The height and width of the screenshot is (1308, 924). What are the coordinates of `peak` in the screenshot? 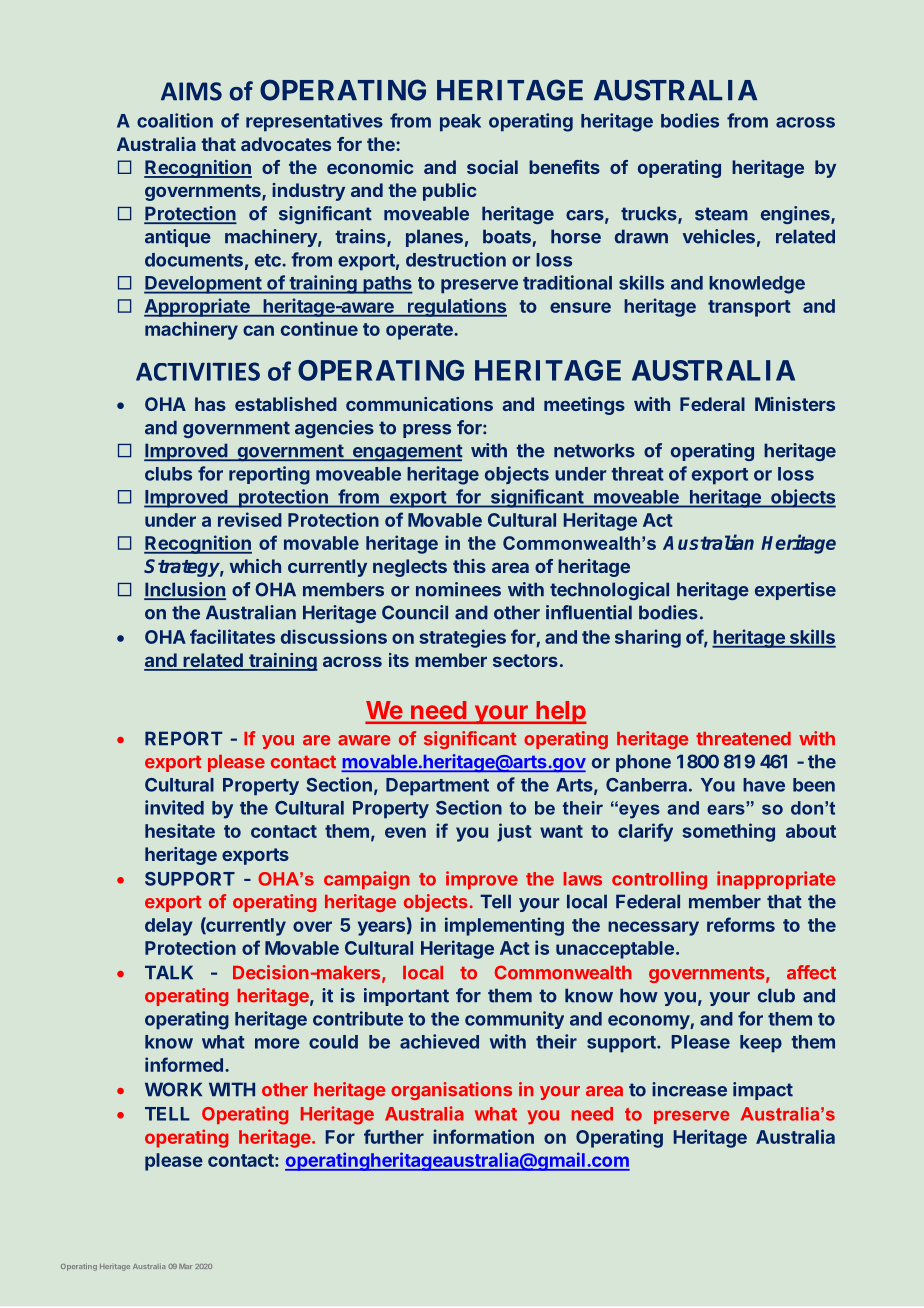 It's located at (460, 123).
